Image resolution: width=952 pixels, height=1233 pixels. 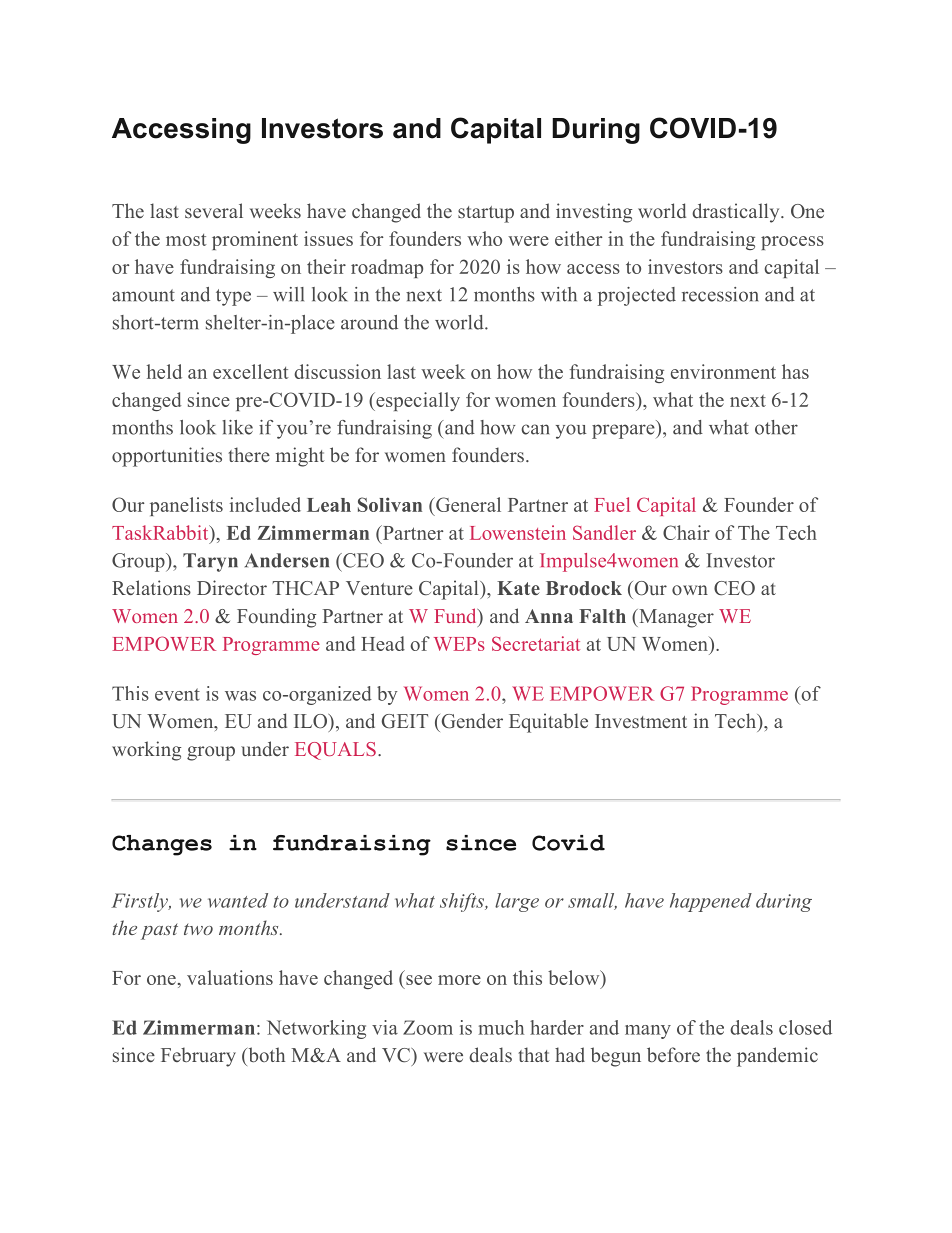 I want to click on prominent, so click(x=255, y=240).
